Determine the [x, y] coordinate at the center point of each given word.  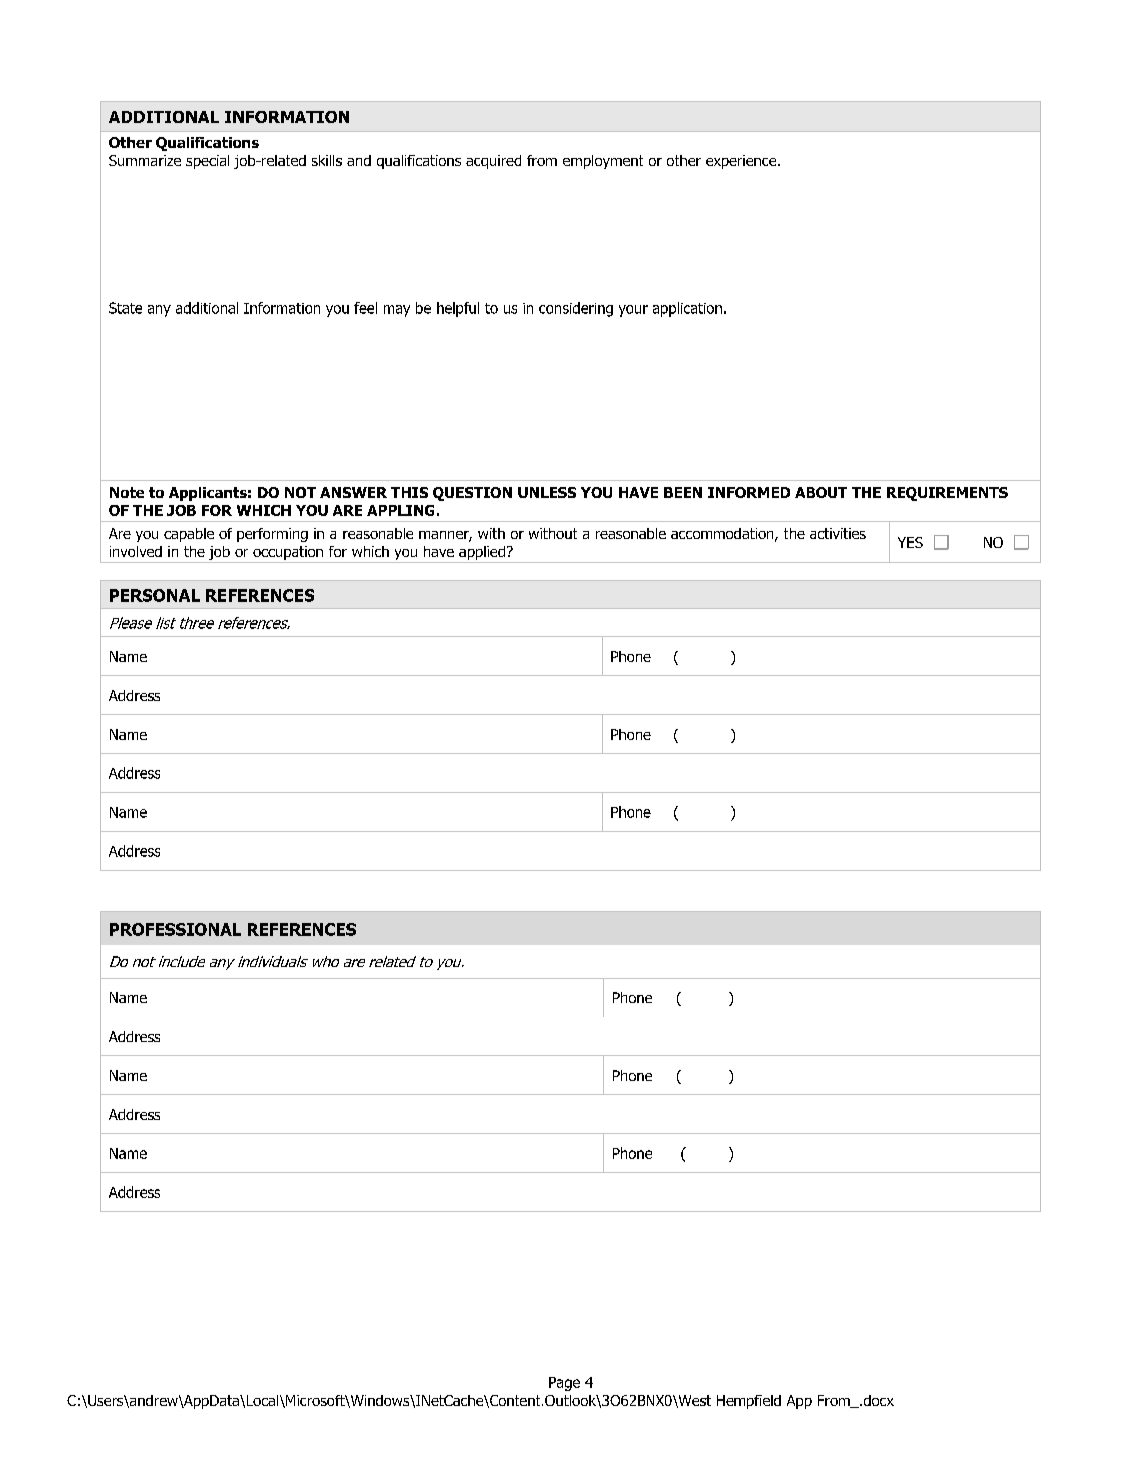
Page [564, 1384]
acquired [493, 162]
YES [910, 542]
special [207, 162]
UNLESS [547, 492]
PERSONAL [155, 595]
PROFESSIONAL [175, 929]
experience [742, 162]
